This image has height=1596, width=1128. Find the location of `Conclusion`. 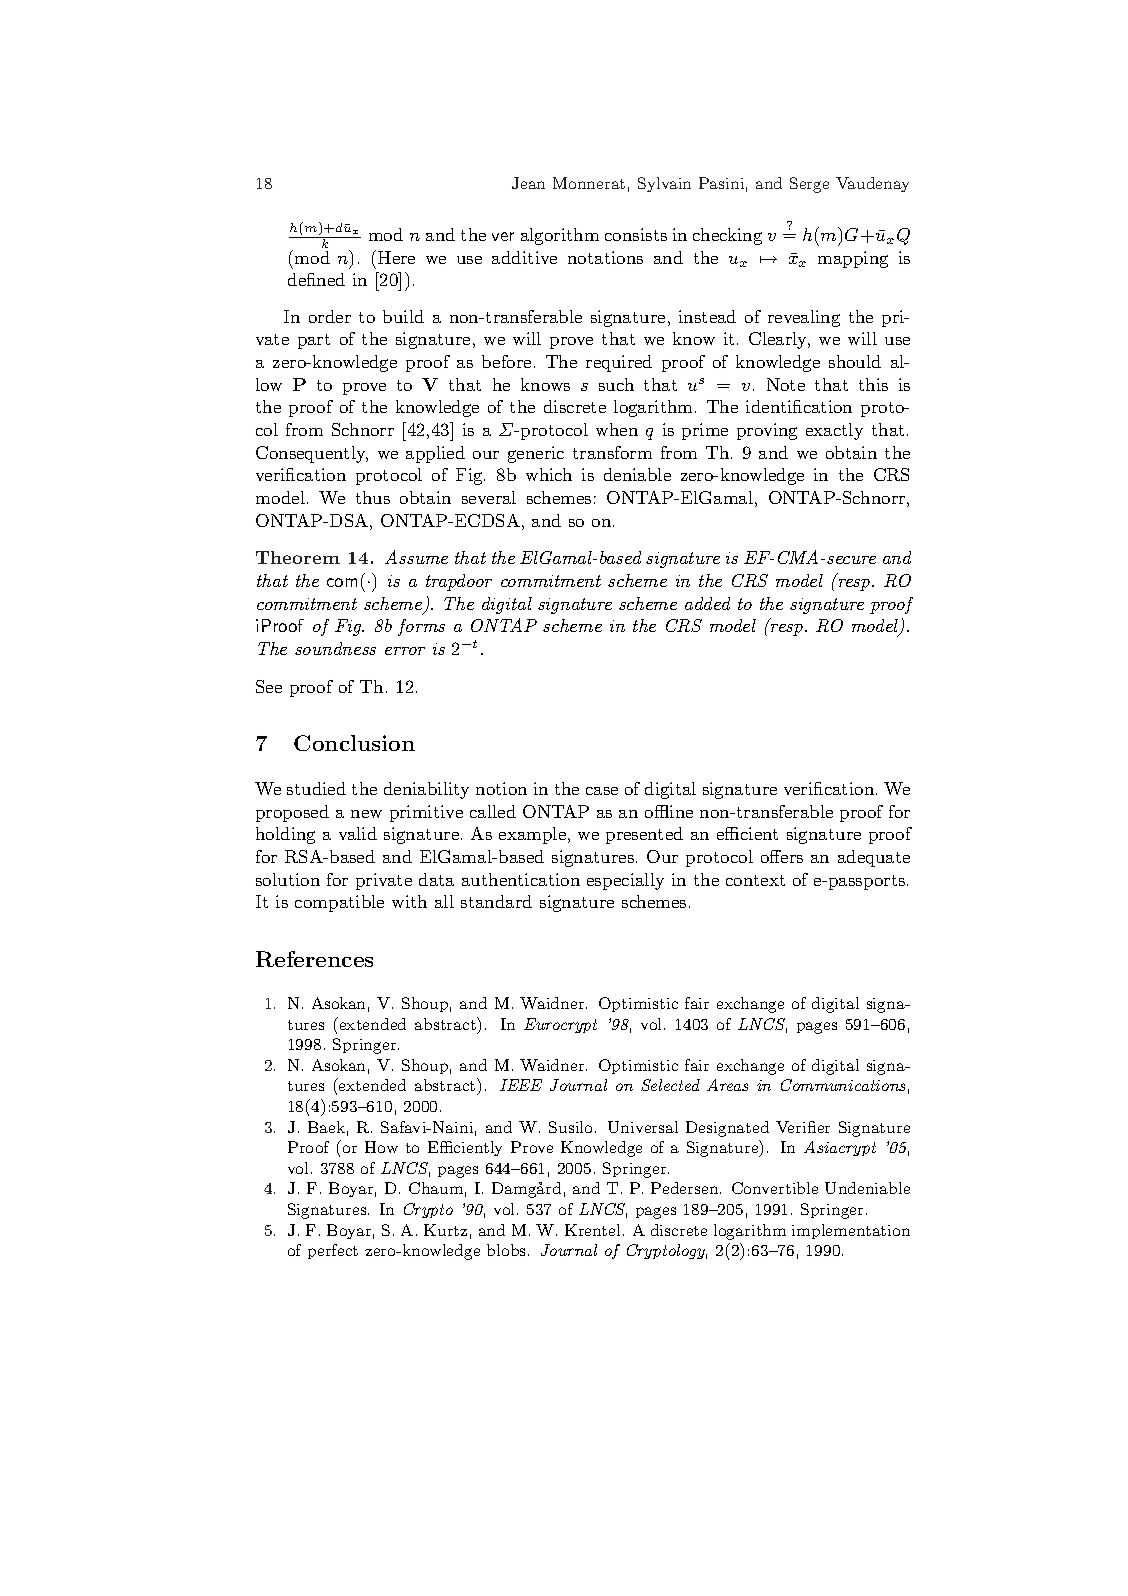

Conclusion is located at coordinates (354, 743).
